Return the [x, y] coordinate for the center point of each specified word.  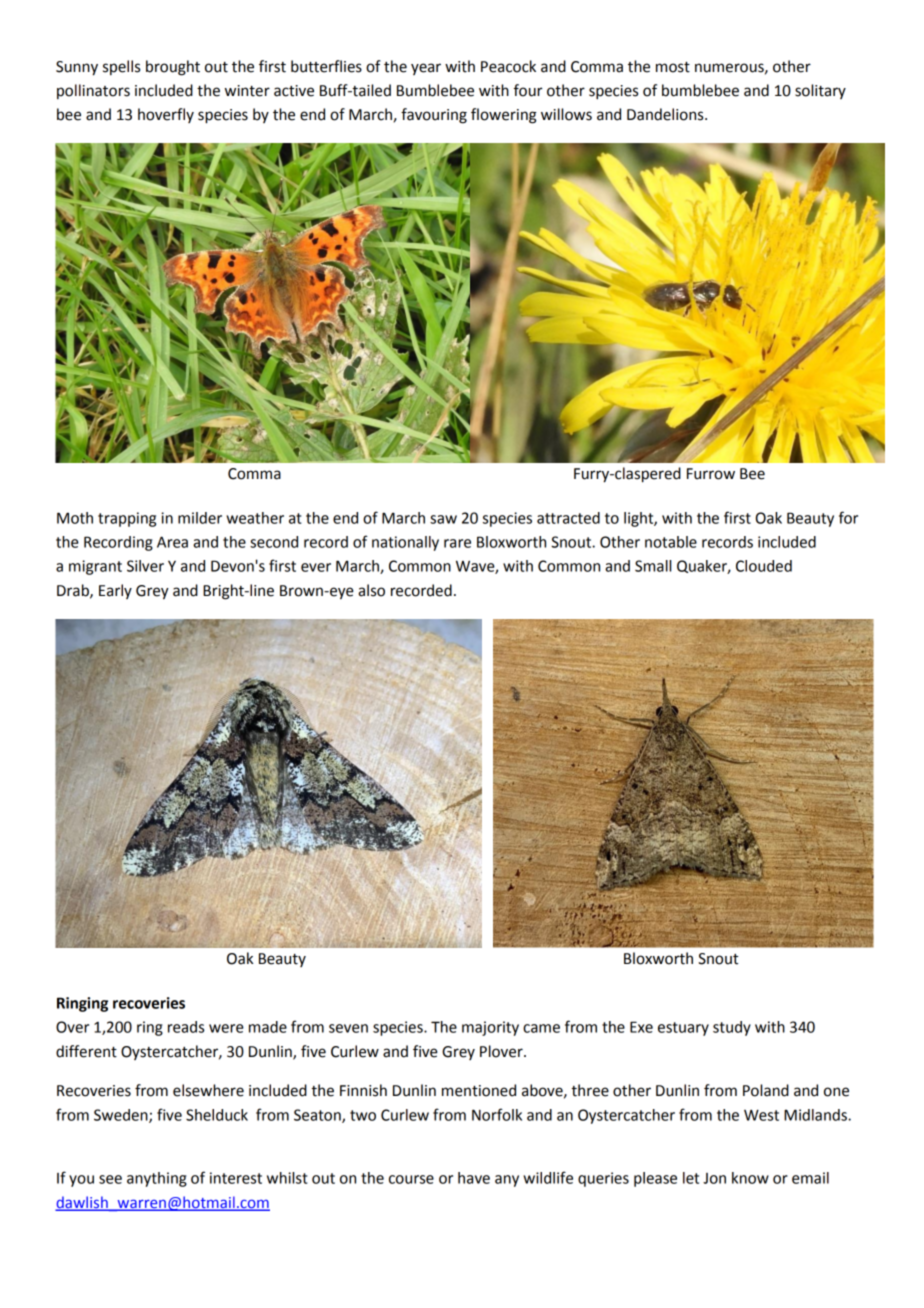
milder [200, 518]
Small [653, 566]
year [426, 69]
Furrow [711, 474]
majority [490, 1028]
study [732, 1028]
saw [443, 519]
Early [115, 591]
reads [186, 1027]
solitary [820, 91]
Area [172, 542]
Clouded [764, 566]
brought [173, 68]
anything [157, 1179]
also [371, 590]
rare [457, 543]
